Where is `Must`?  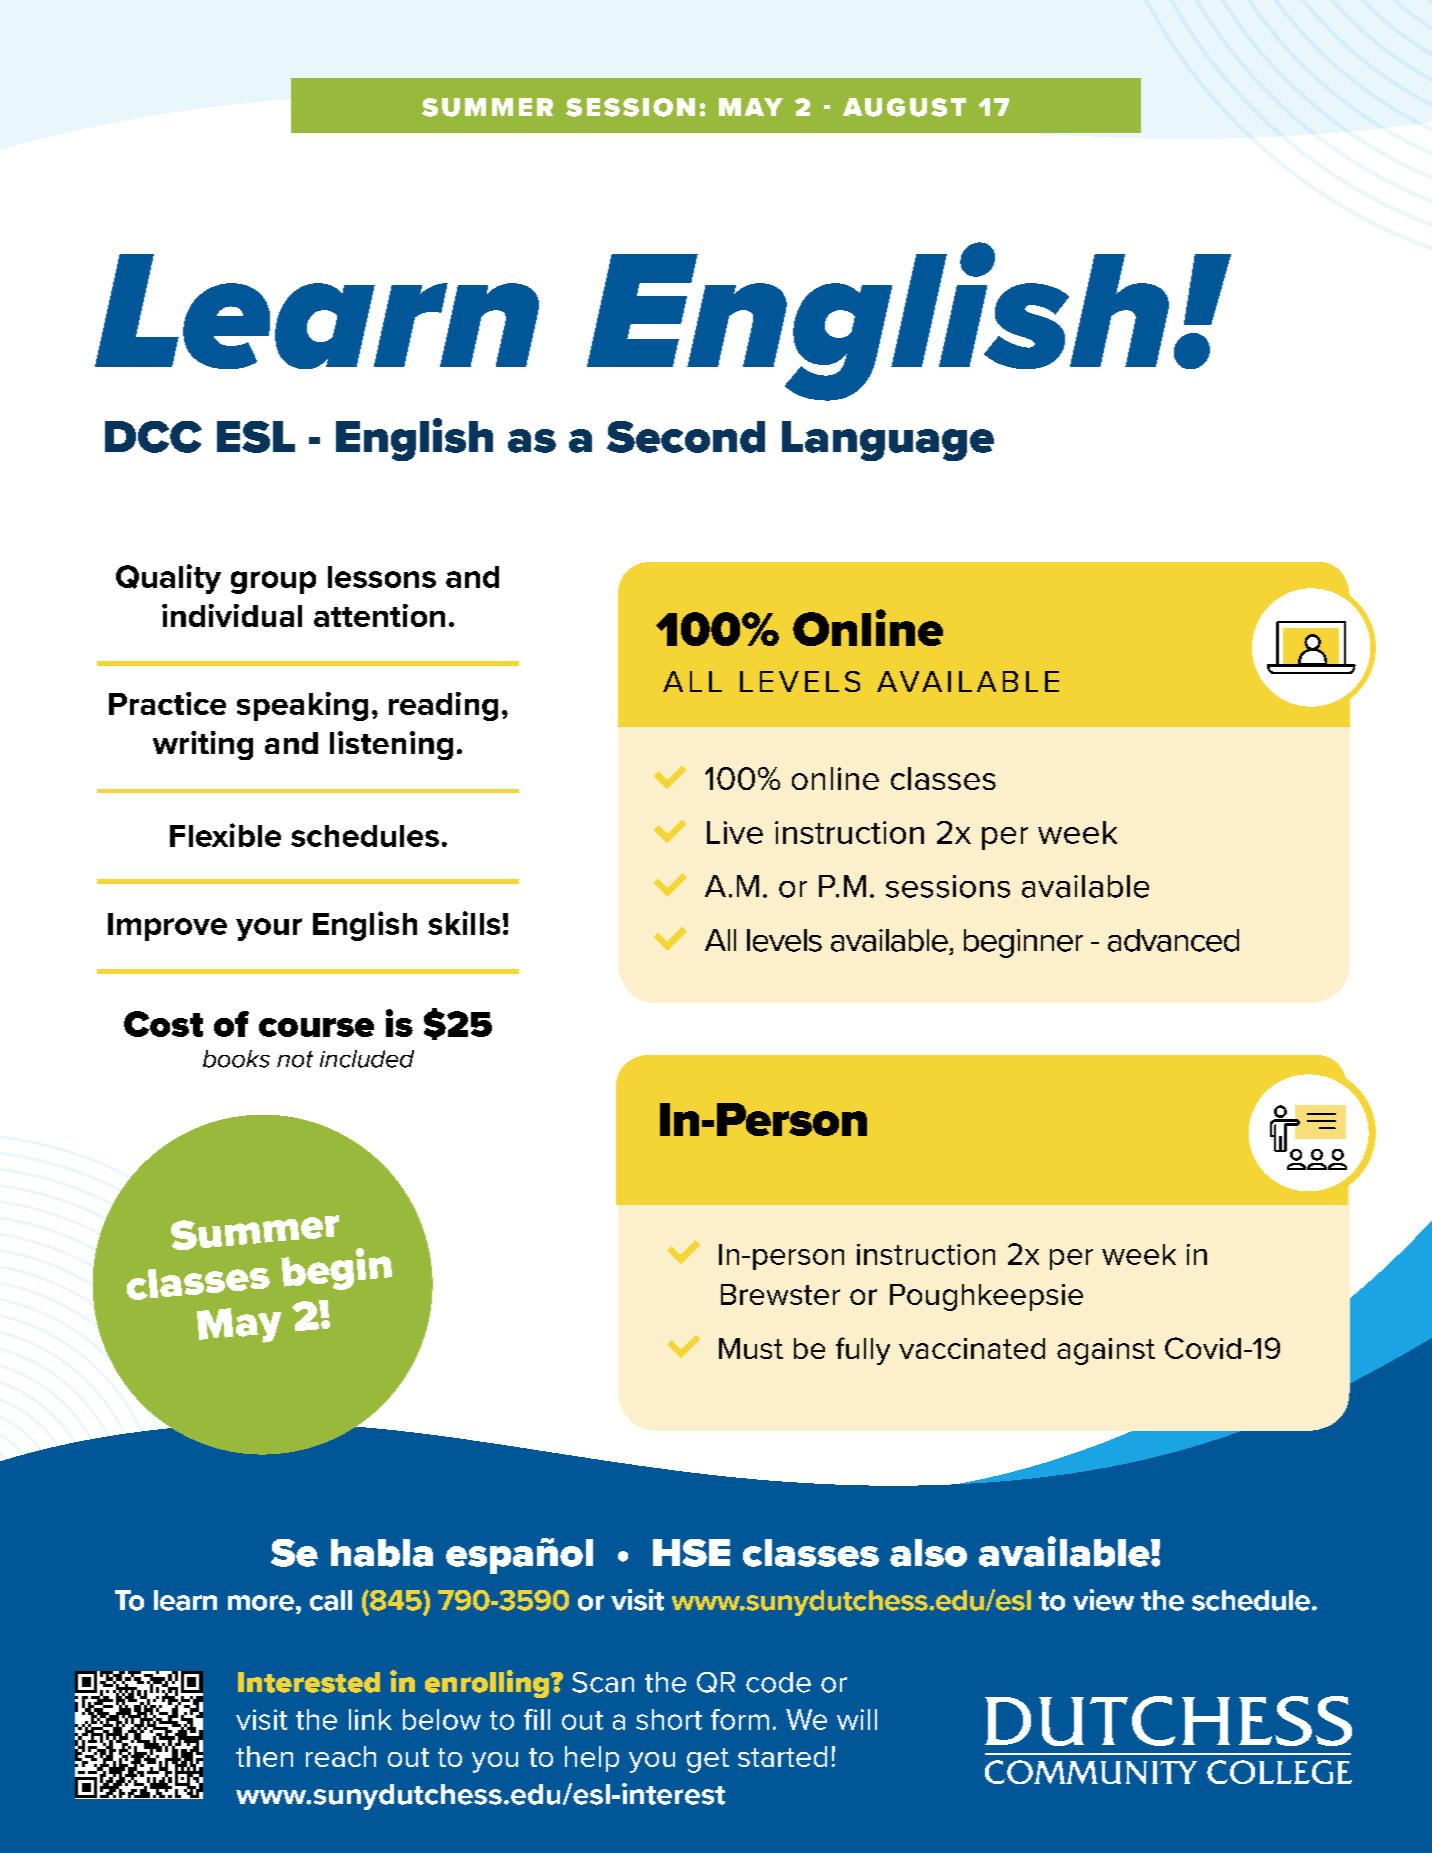 Must is located at coordinates (751, 1348).
